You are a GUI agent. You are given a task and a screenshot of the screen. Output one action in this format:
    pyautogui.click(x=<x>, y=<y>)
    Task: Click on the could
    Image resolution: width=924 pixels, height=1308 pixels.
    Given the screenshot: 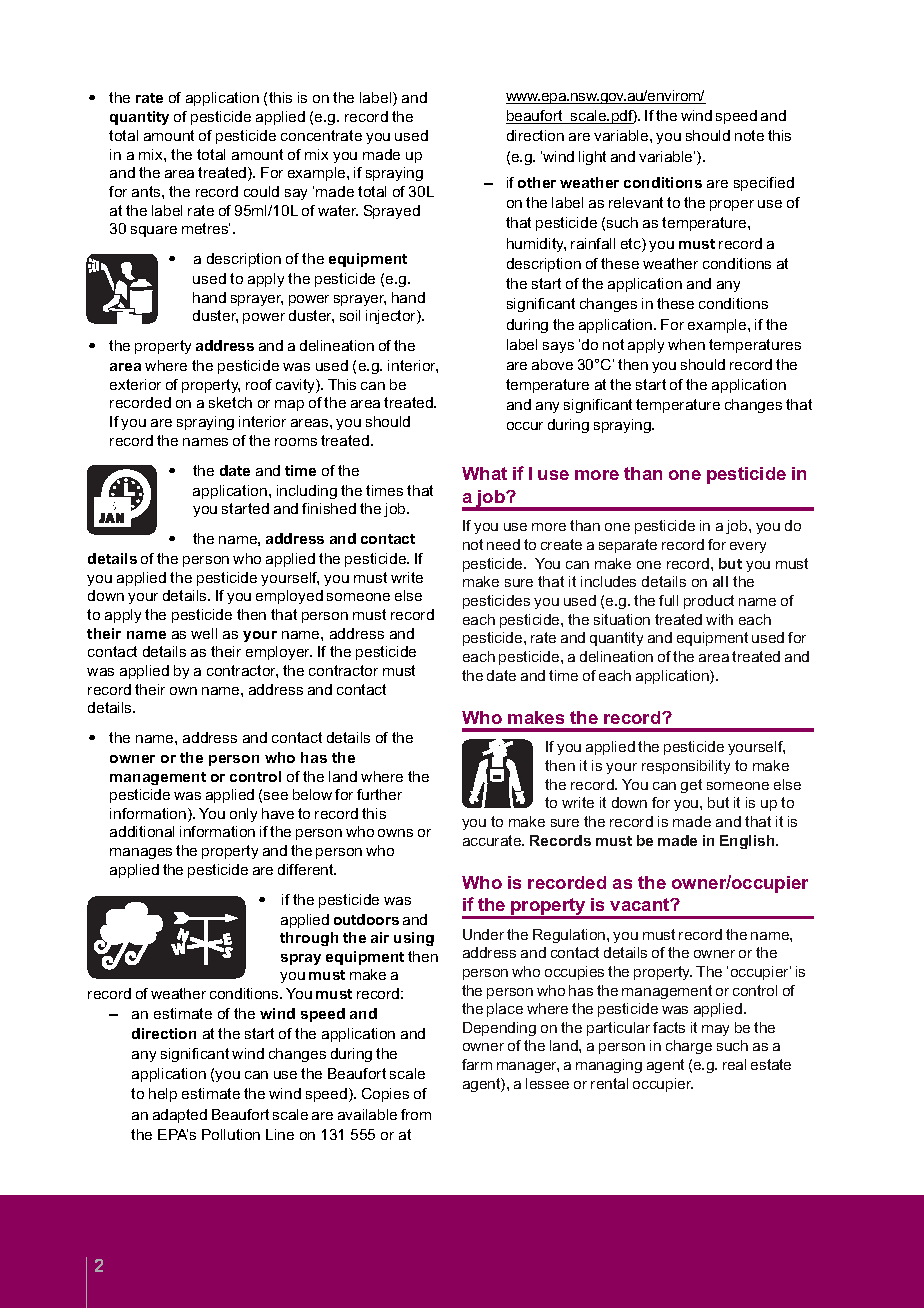 What is the action you would take?
    pyautogui.click(x=261, y=191)
